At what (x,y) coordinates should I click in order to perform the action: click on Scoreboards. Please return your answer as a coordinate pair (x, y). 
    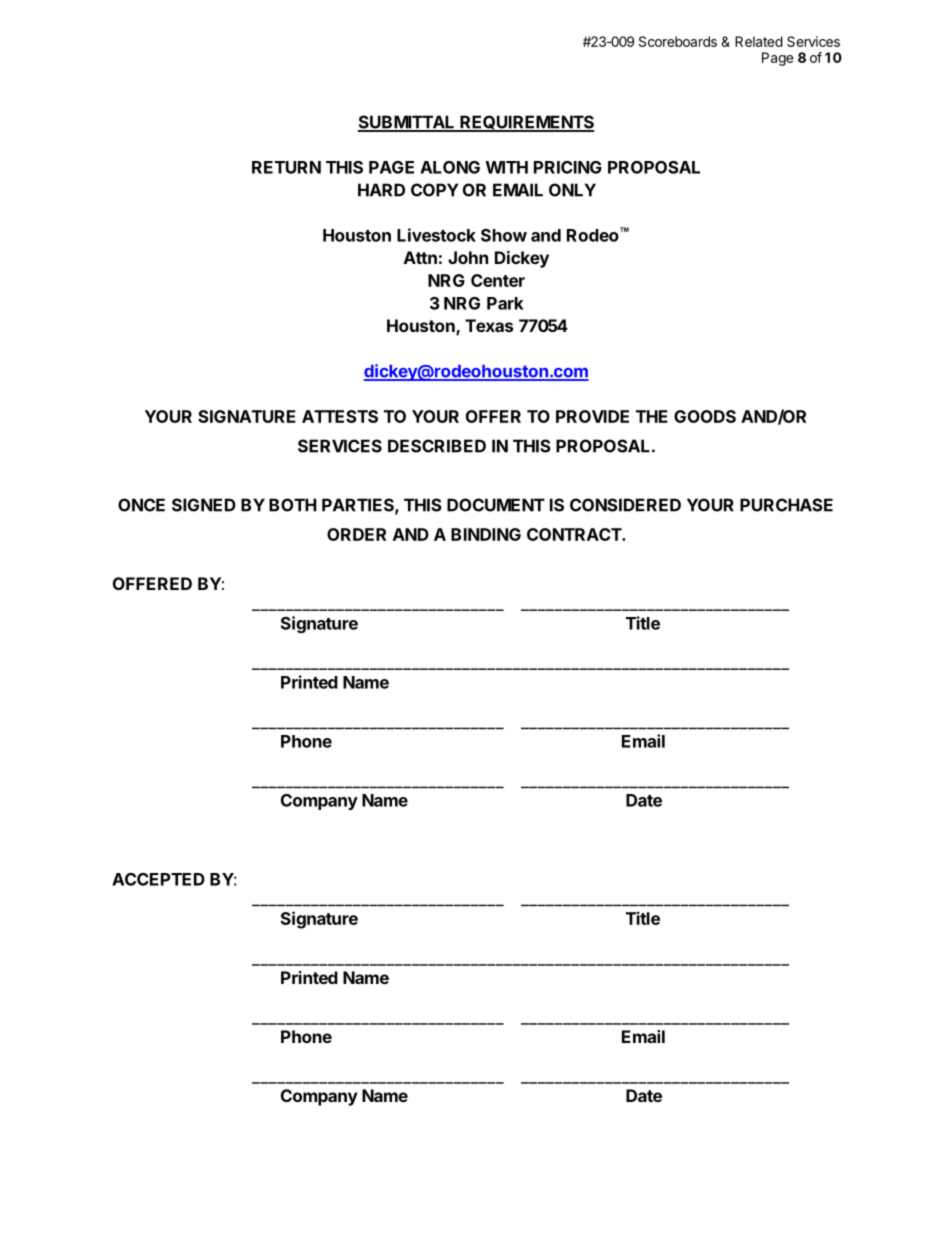
    Looking at the image, I should click on (678, 41).
